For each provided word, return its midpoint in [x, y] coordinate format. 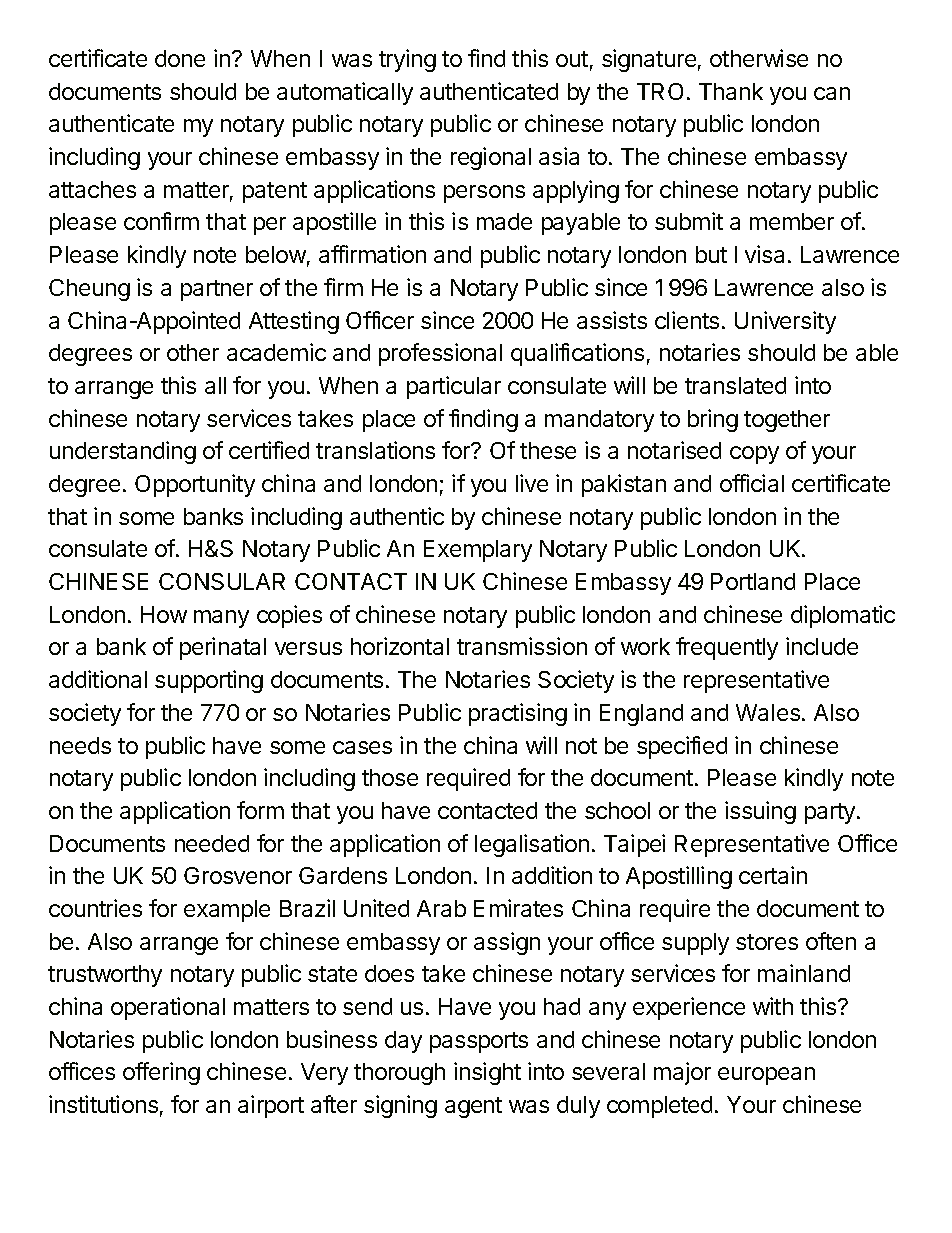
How [164, 614]
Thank [731, 91]
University [785, 322]
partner [217, 290]
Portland [753, 581]
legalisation [532, 845]
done [180, 58]
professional [440, 354]
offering [161, 1073]
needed [212, 843]
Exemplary [478, 551]
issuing [760, 812]
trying [407, 60]
